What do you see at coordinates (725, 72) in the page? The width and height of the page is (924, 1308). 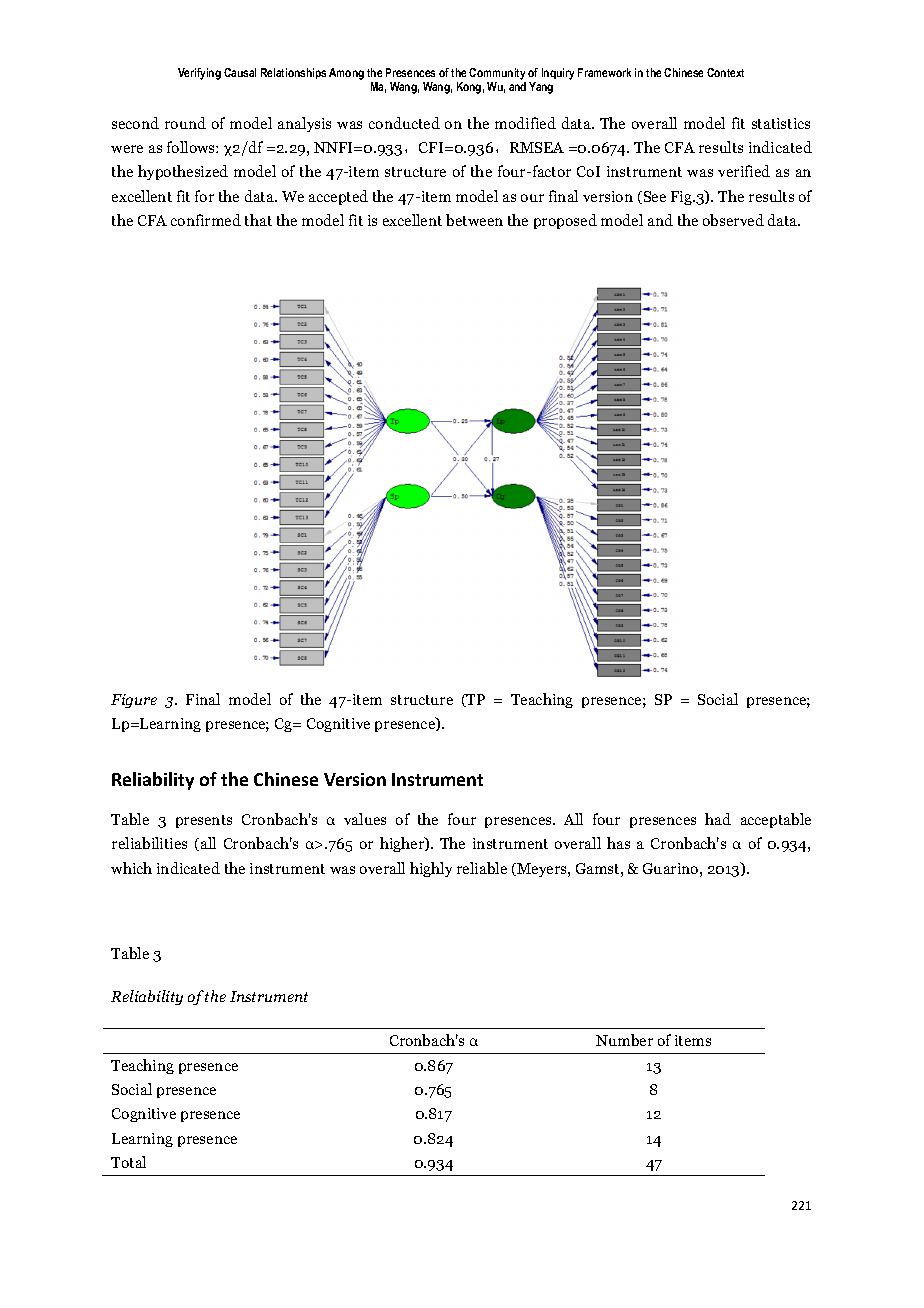 I see `Context` at bounding box center [725, 72].
